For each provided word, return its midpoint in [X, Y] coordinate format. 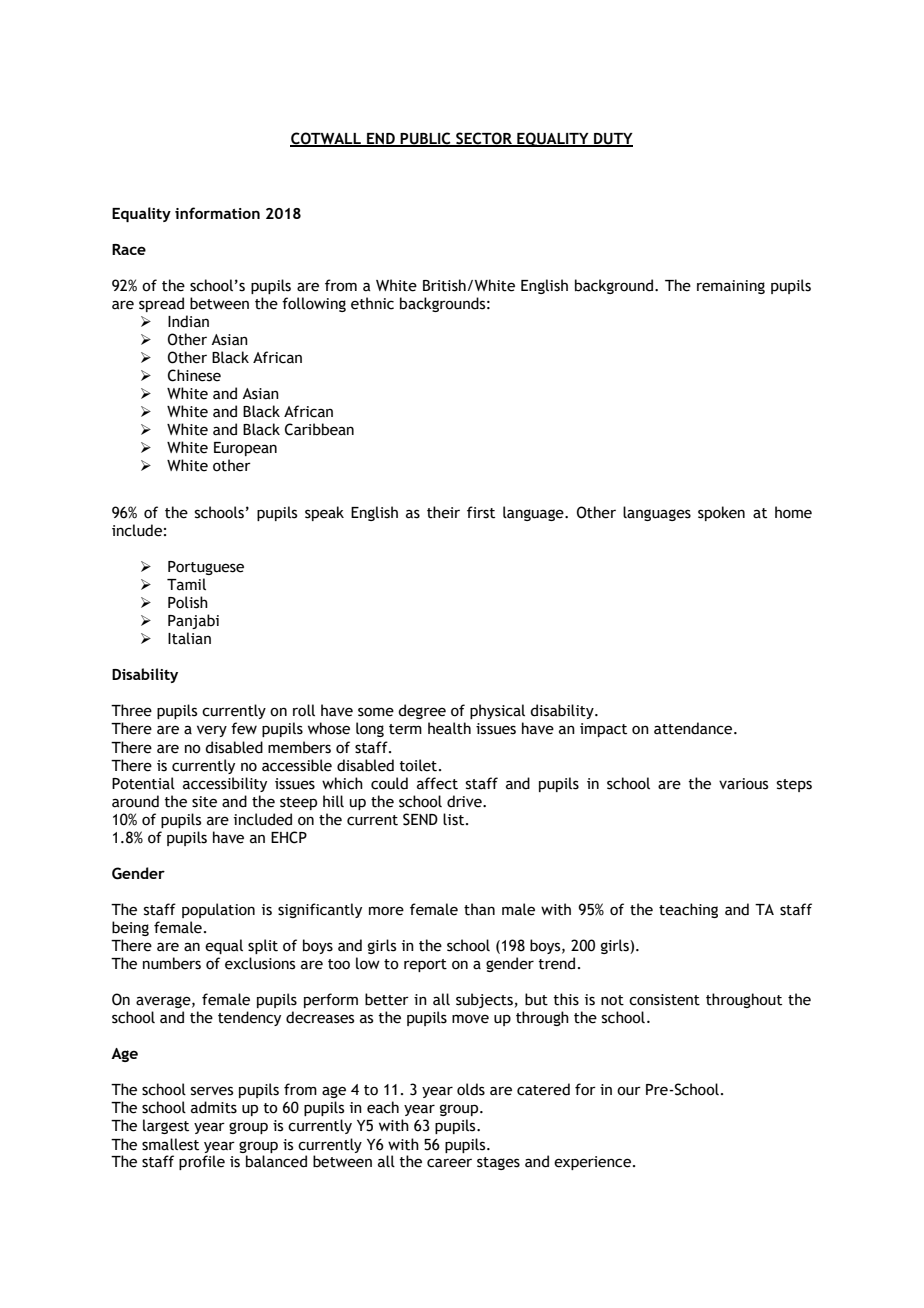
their [443, 512]
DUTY [612, 139]
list [455, 819]
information [217, 213]
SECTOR [484, 139]
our [629, 1091]
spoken [721, 513]
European [245, 449]
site [204, 802]
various [743, 784]
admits [214, 1107]
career [449, 1163]
